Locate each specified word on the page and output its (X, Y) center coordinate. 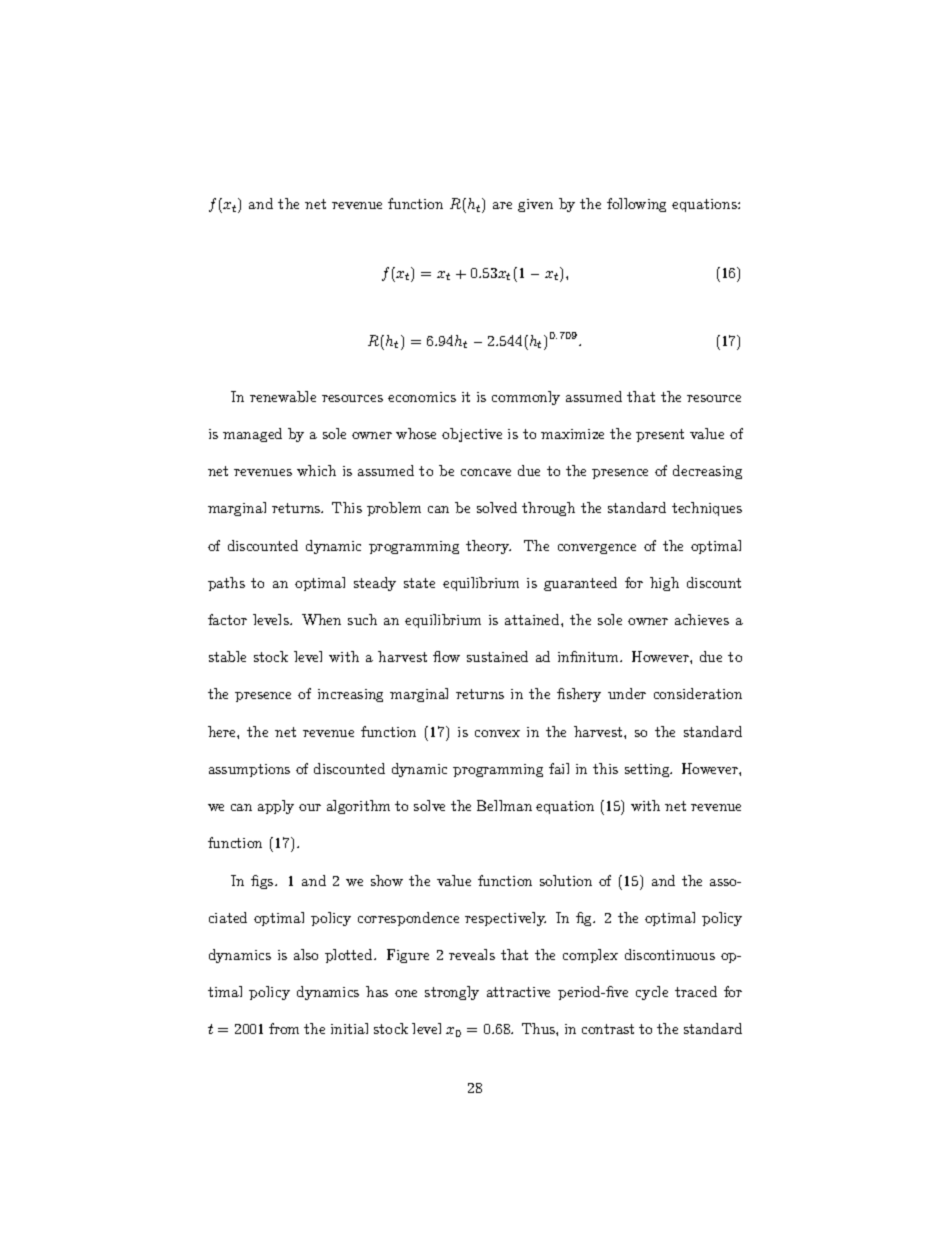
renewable (283, 396)
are (502, 205)
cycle (652, 993)
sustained (497, 656)
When (321, 619)
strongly (452, 993)
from (284, 1028)
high (664, 584)
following (636, 205)
